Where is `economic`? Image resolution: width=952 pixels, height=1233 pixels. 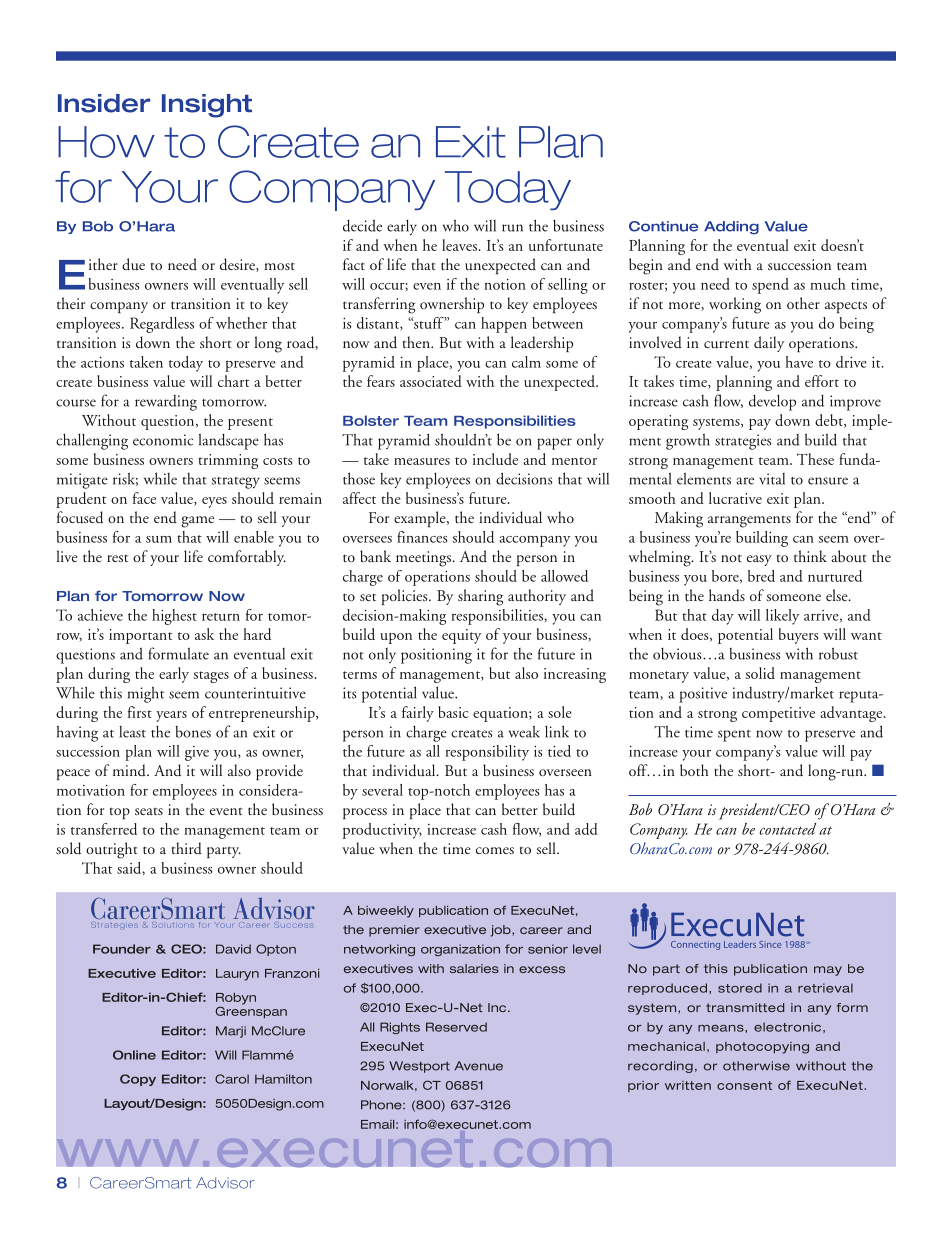 economic is located at coordinates (163, 440).
